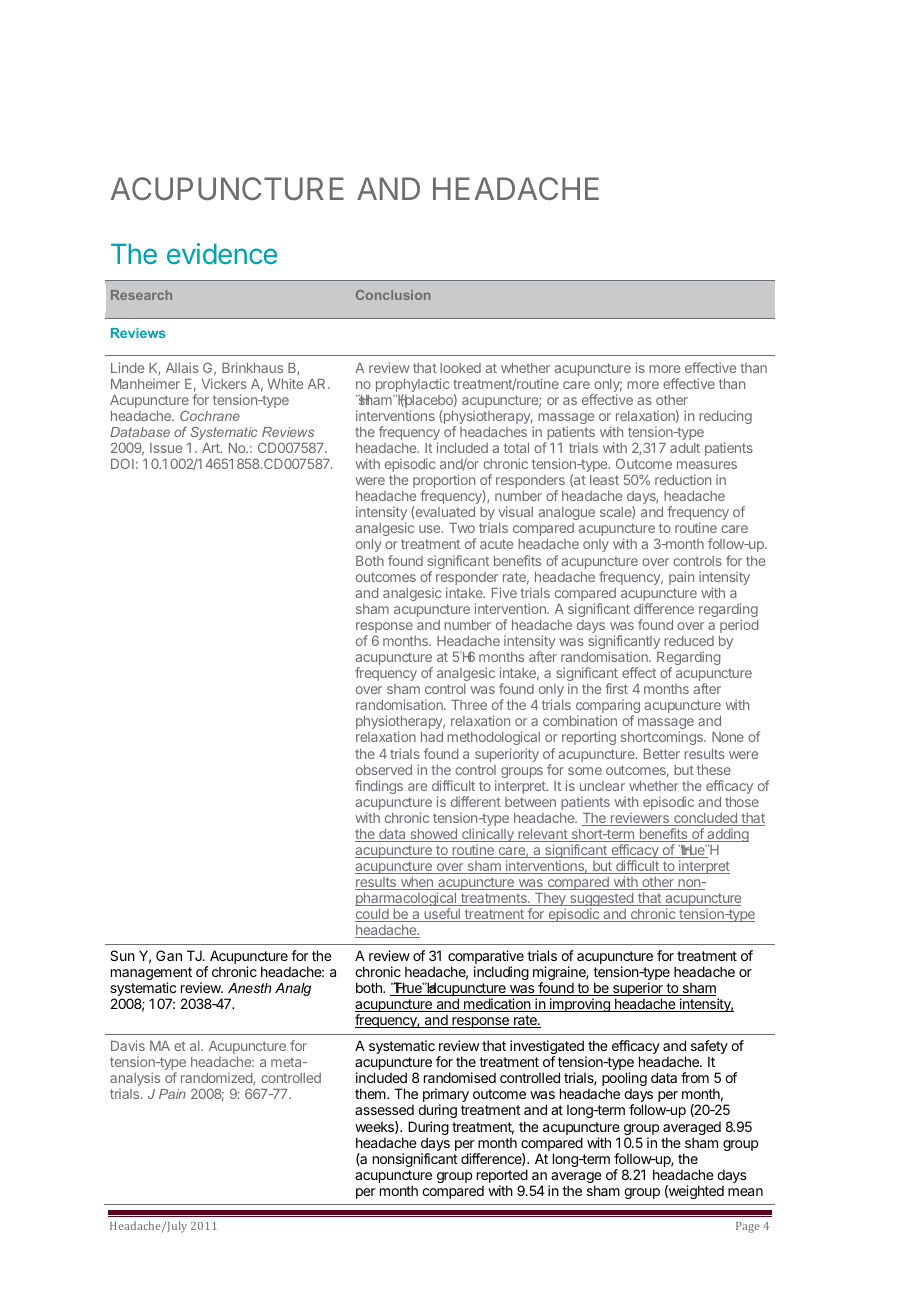 The image size is (924, 1308). Describe the element at coordinates (169, 955) in the document. I see `Gan` at that location.
